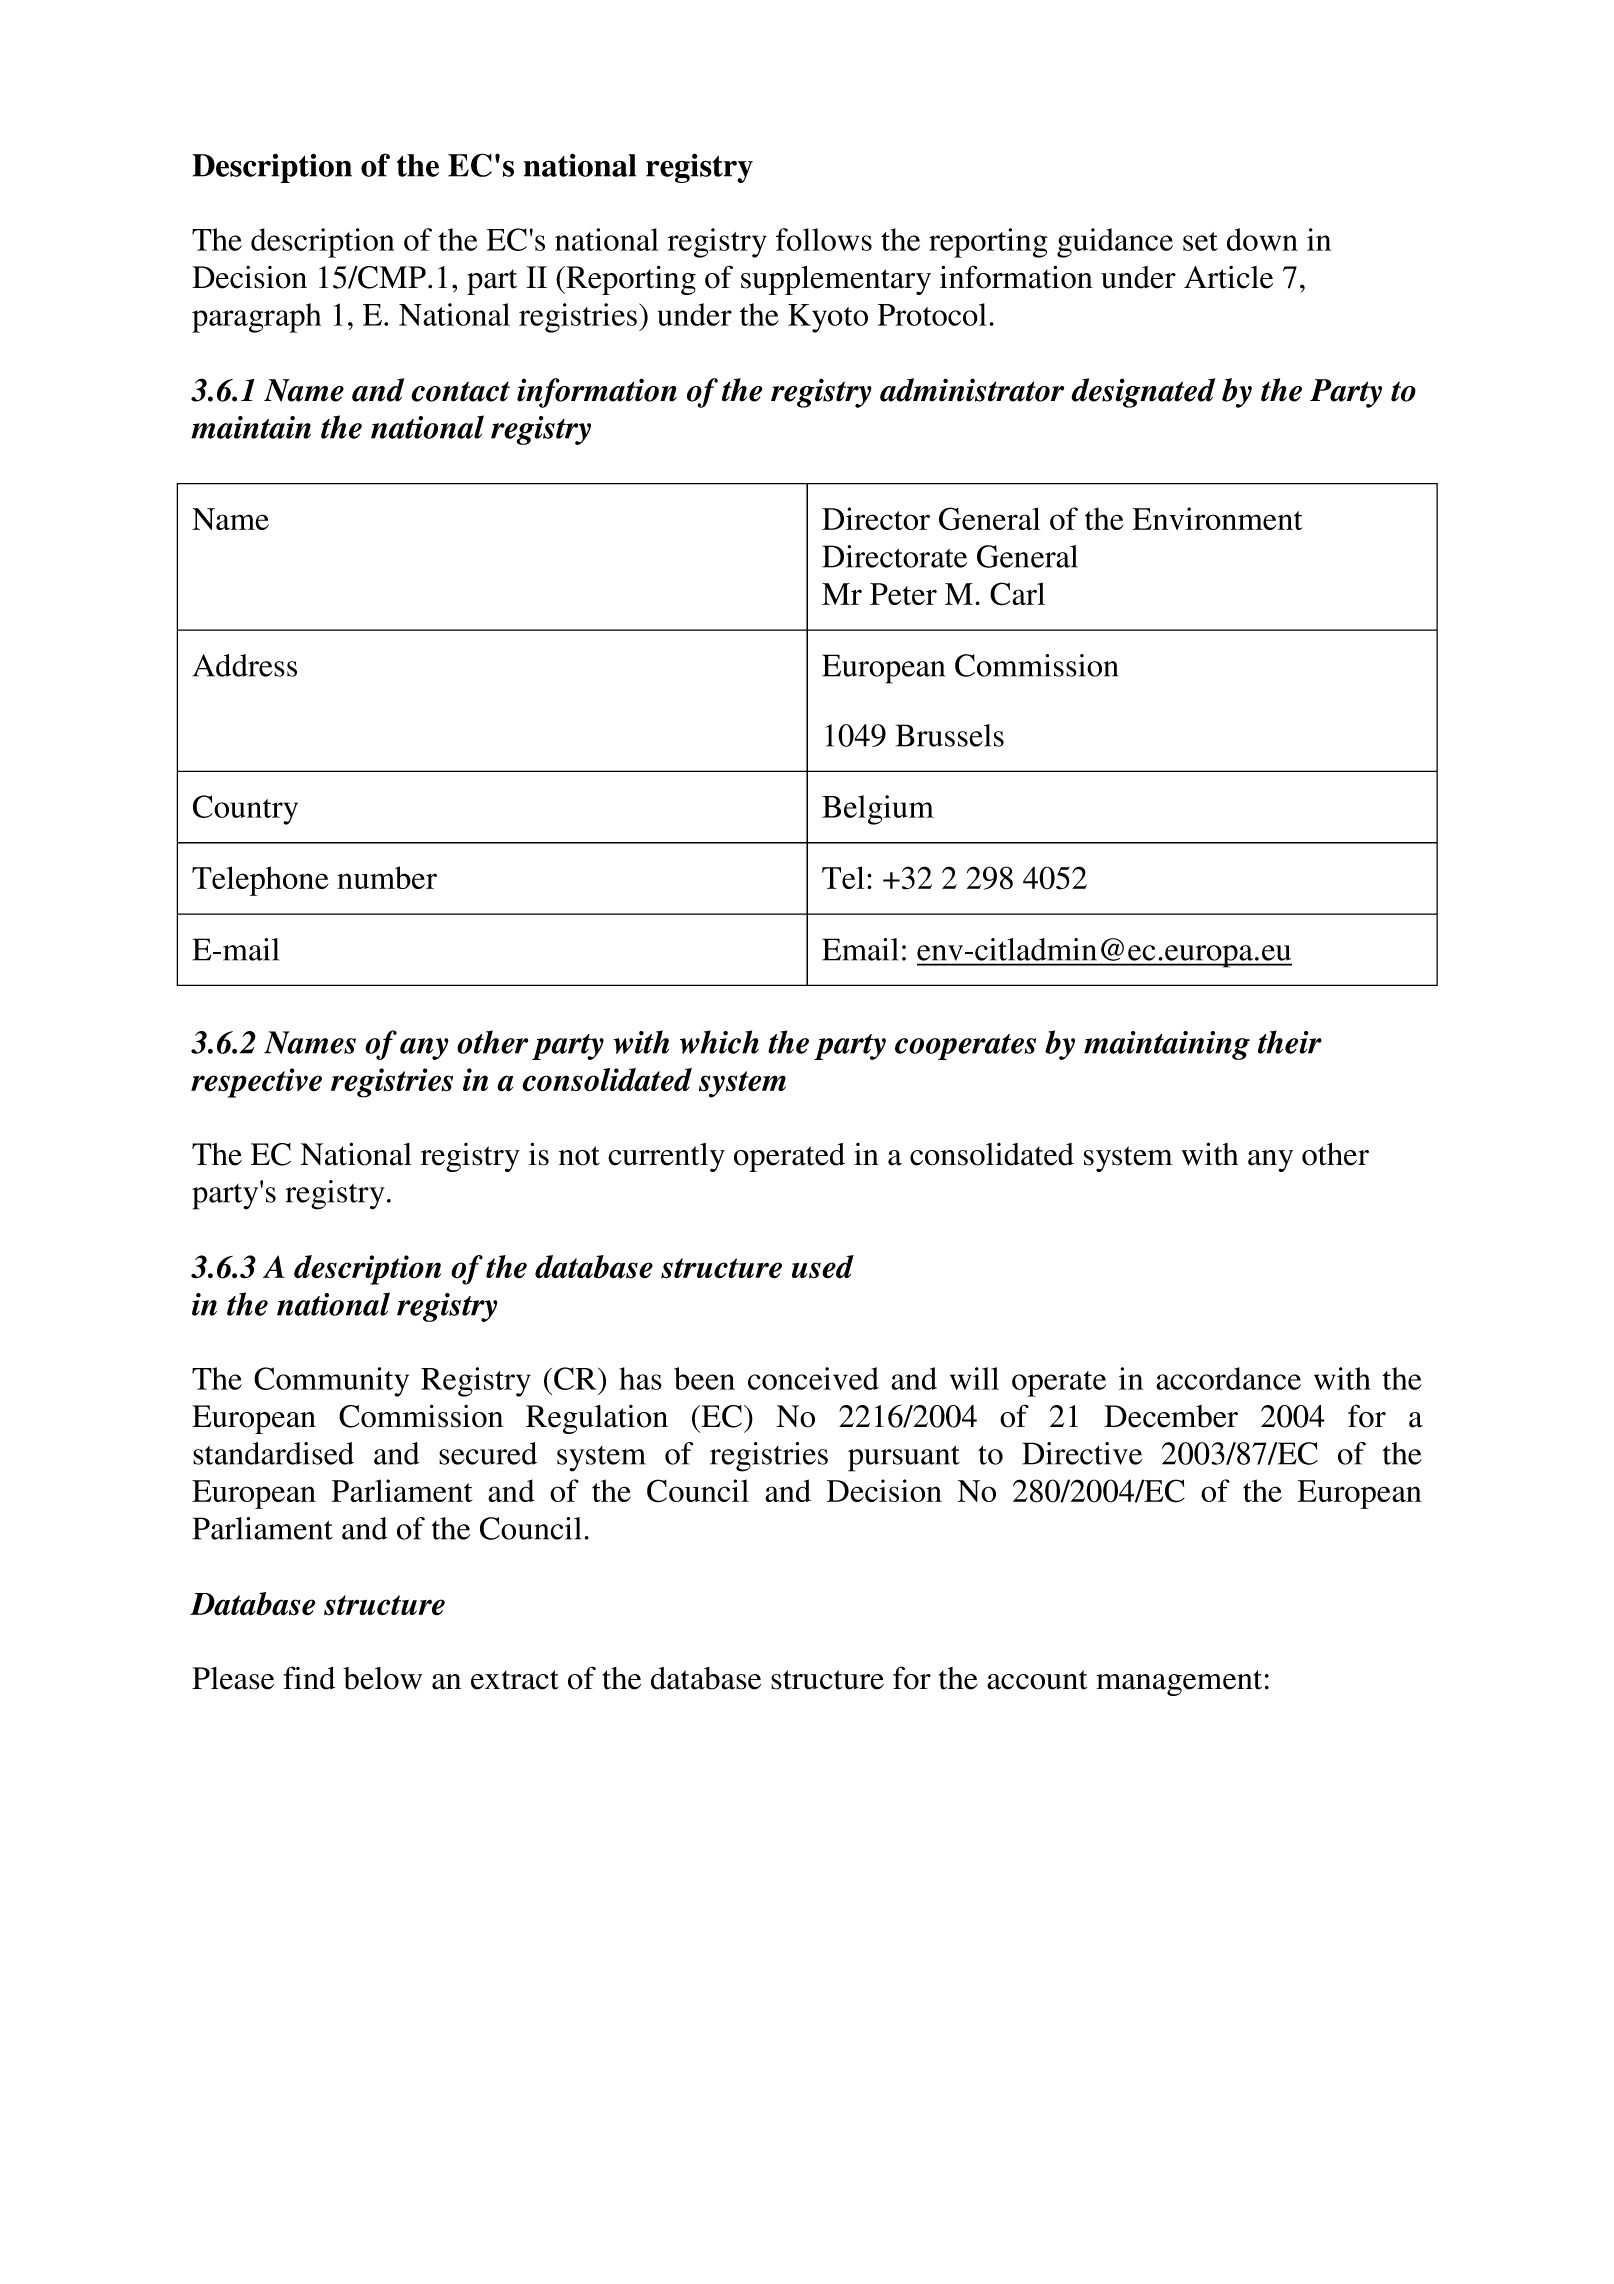 The height and width of the document is (2284, 1614). What do you see at coordinates (719, 1042) in the document?
I see `which` at bounding box center [719, 1042].
